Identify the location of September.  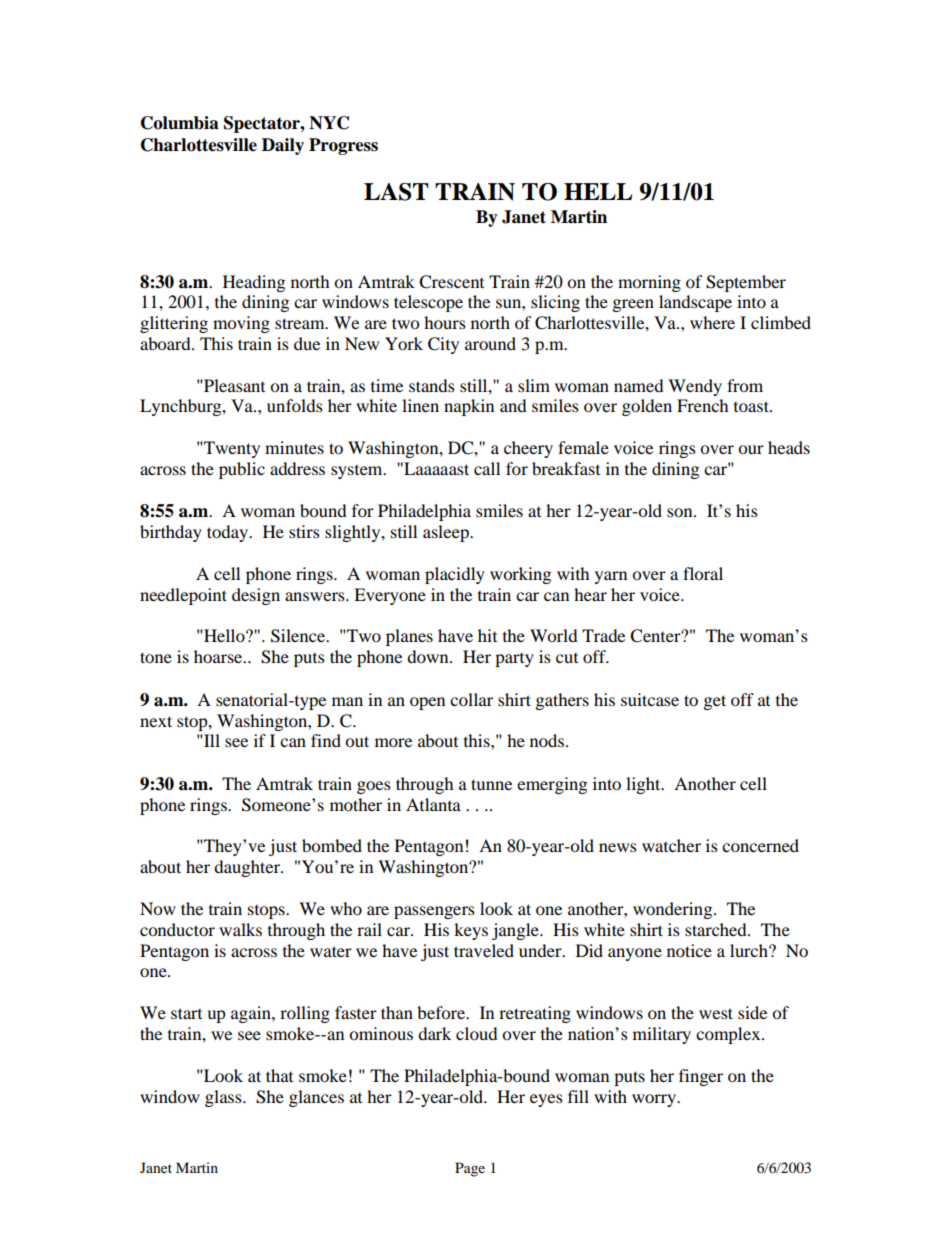
(746, 283).
